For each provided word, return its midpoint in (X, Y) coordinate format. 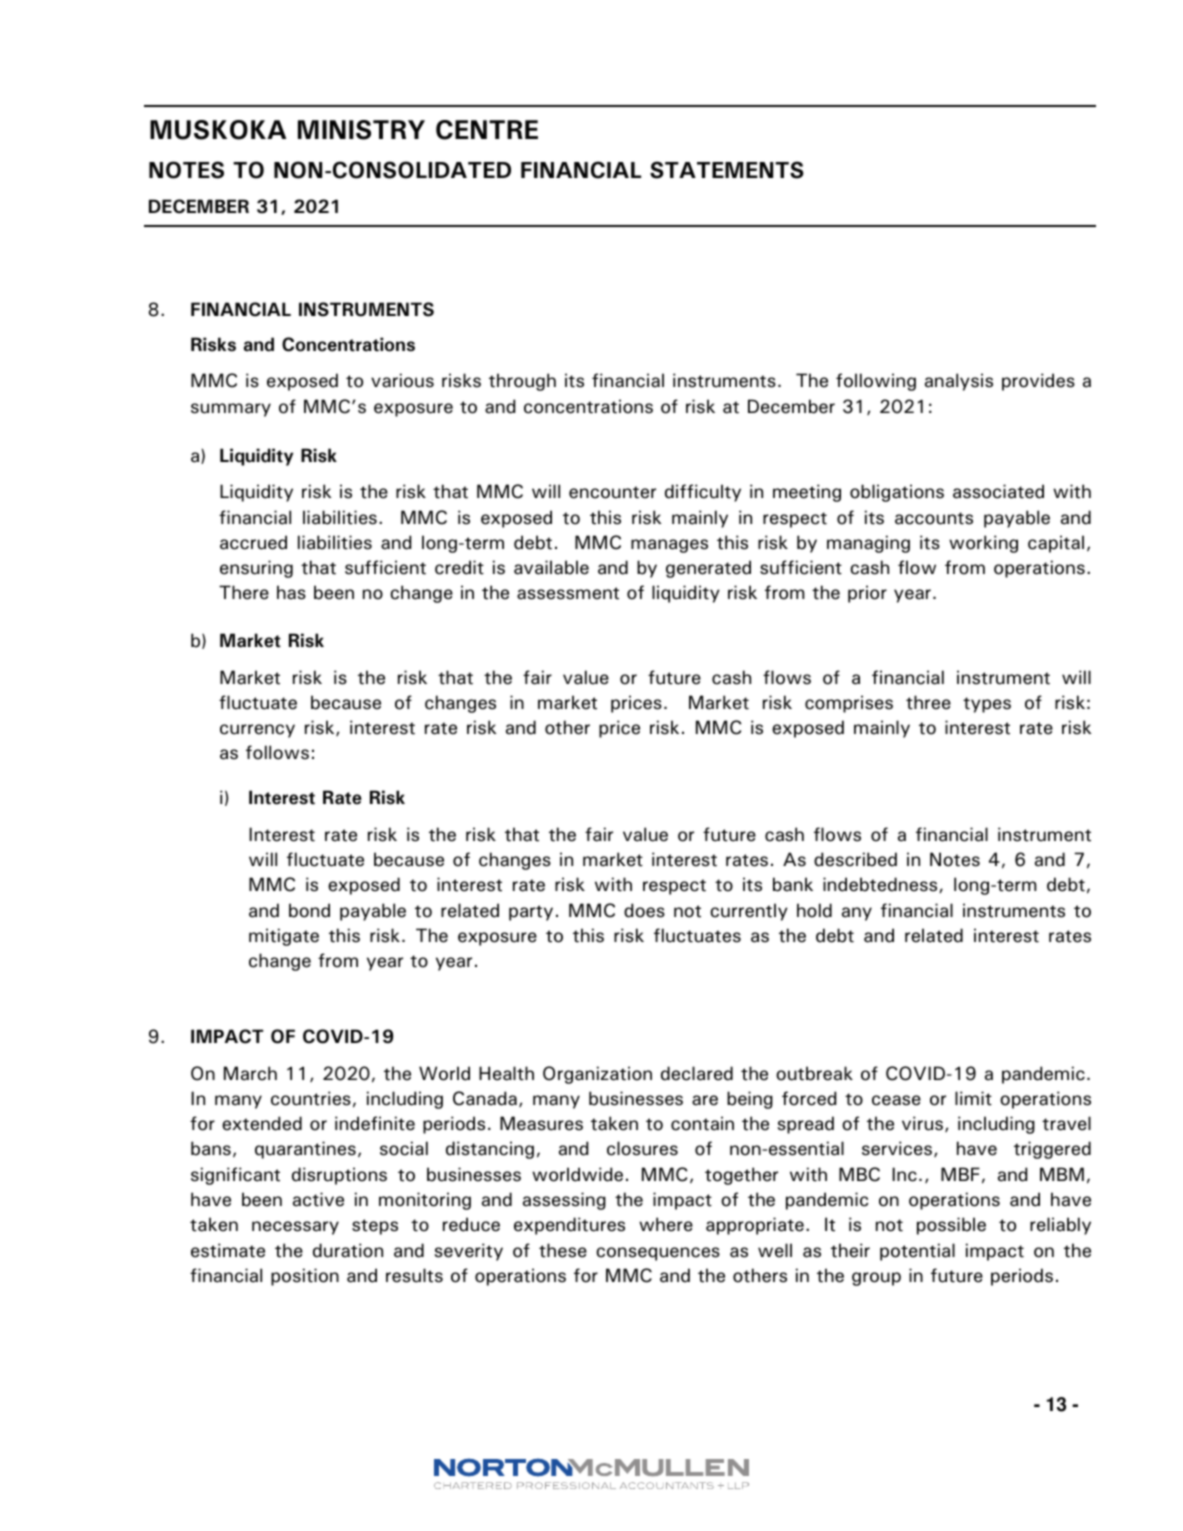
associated (998, 491)
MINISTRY (361, 130)
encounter (612, 492)
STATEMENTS (727, 170)
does (644, 910)
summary (231, 410)
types (987, 705)
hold (814, 910)
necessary (295, 1228)
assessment (568, 593)
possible (951, 1226)
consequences (658, 1254)
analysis (959, 382)
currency (257, 731)
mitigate (284, 937)
